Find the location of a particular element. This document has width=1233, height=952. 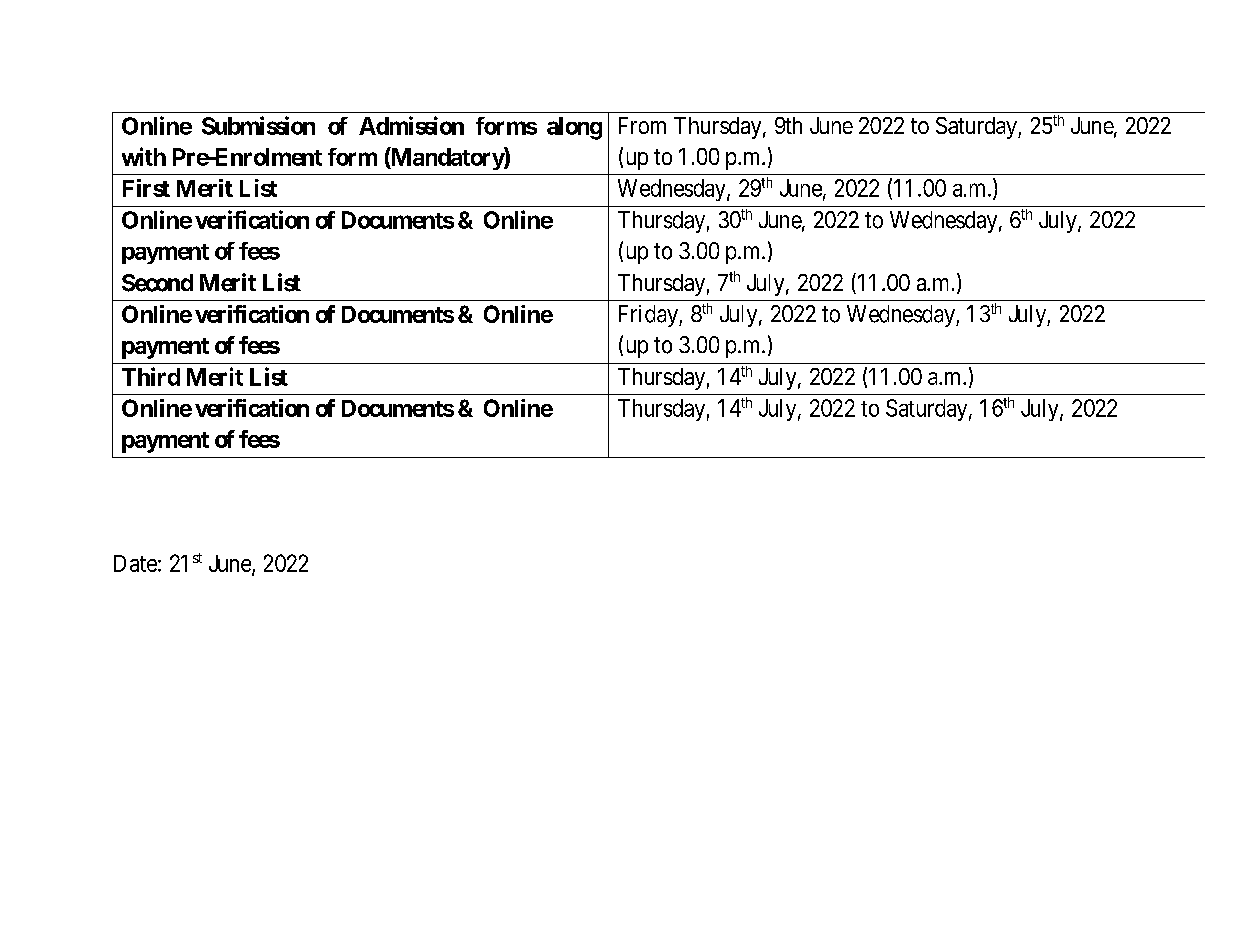

Third is located at coordinates (151, 376).
